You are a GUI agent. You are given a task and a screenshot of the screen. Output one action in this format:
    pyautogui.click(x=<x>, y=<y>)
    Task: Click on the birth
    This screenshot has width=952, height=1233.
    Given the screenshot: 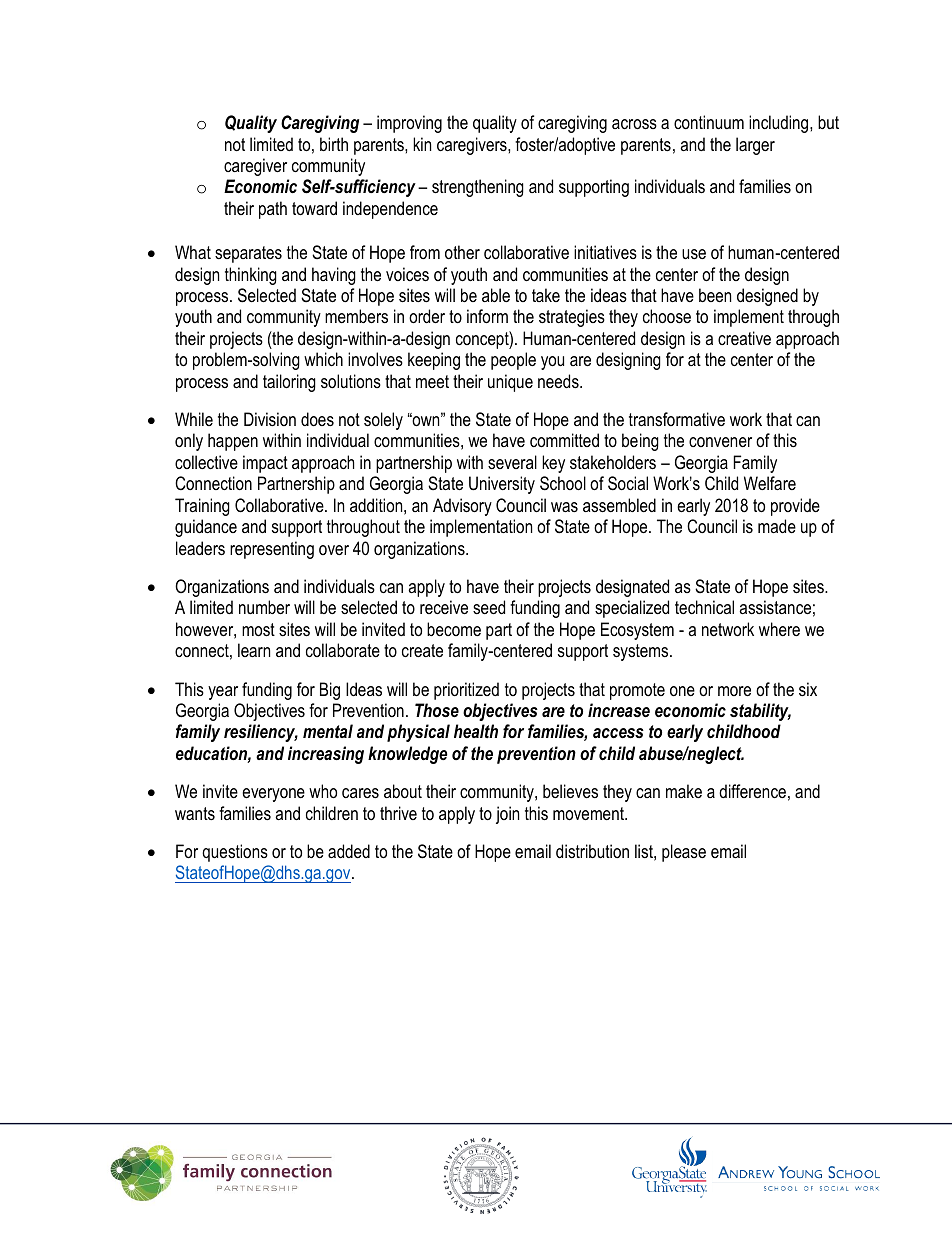 What is the action you would take?
    pyautogui.click(x=334, y=144)
